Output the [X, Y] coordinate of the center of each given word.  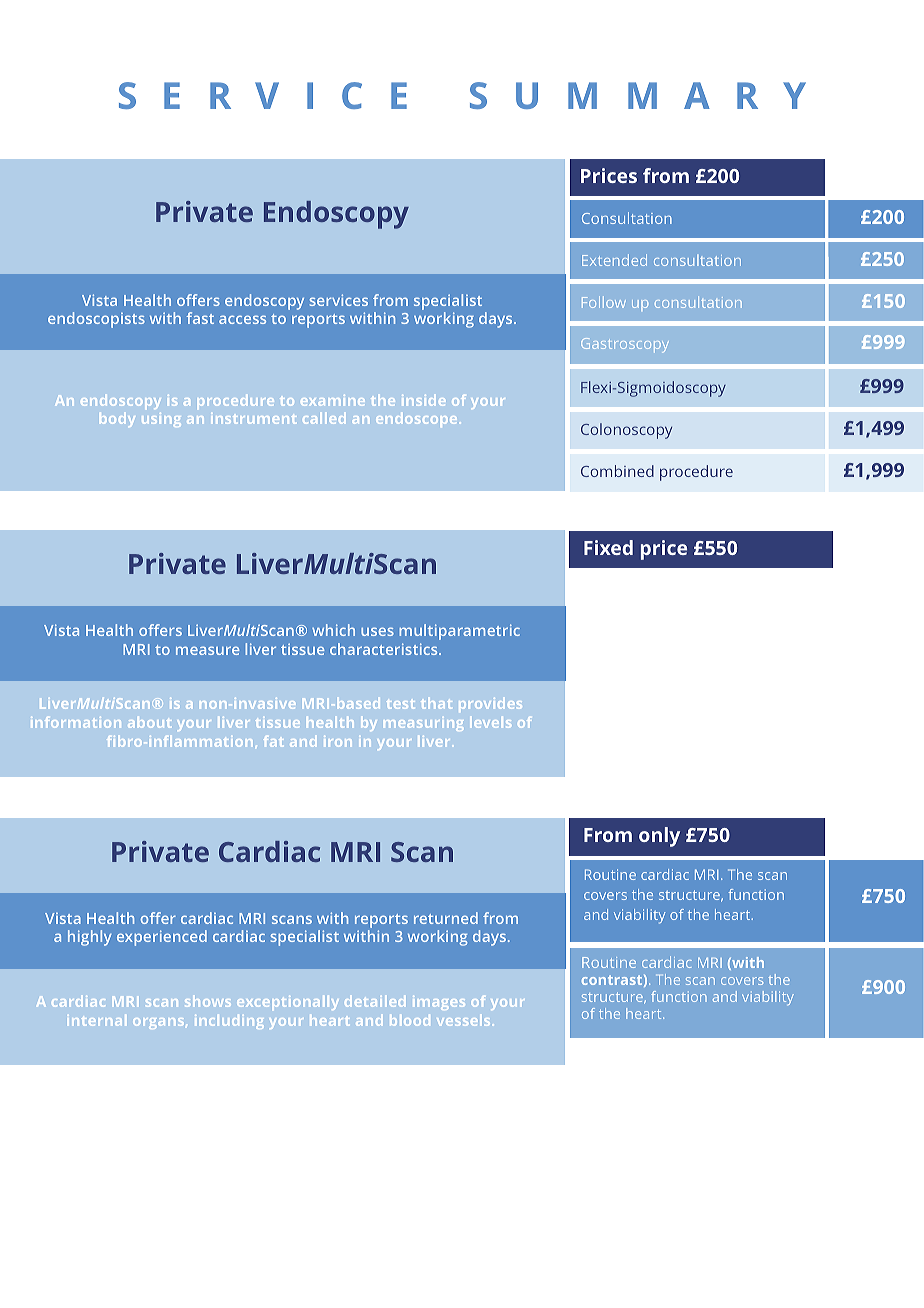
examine [333, 400]
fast [200, 318]
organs [160, 1023]
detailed [375, 1001]
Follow [604, 302]
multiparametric [459, 632]
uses [377, 631]
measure [207, 650]
